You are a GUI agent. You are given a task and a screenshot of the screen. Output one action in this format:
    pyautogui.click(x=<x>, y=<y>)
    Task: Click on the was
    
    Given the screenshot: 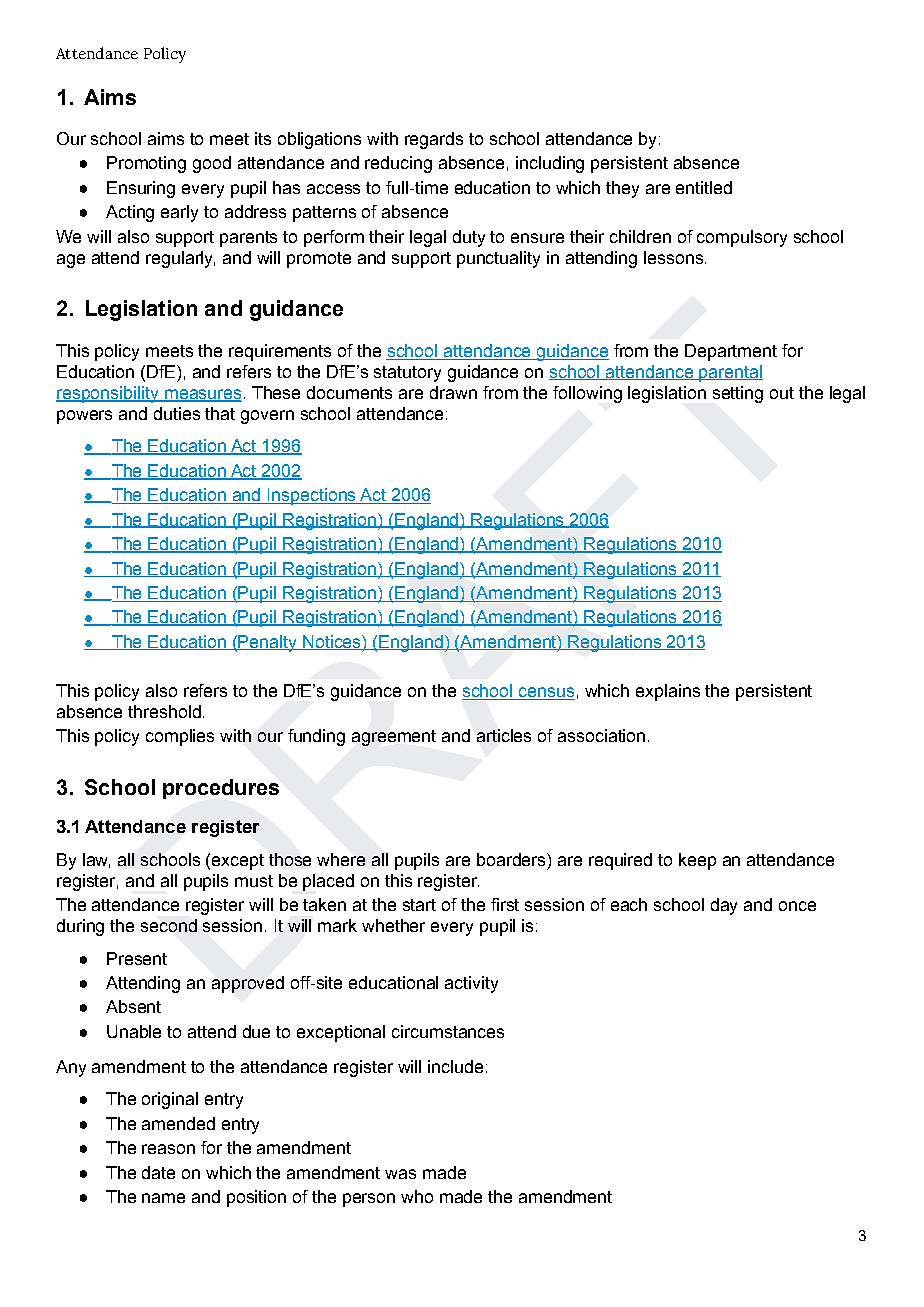 What is the action you would take?
    pyautogui.click(x=400, y=1174)
